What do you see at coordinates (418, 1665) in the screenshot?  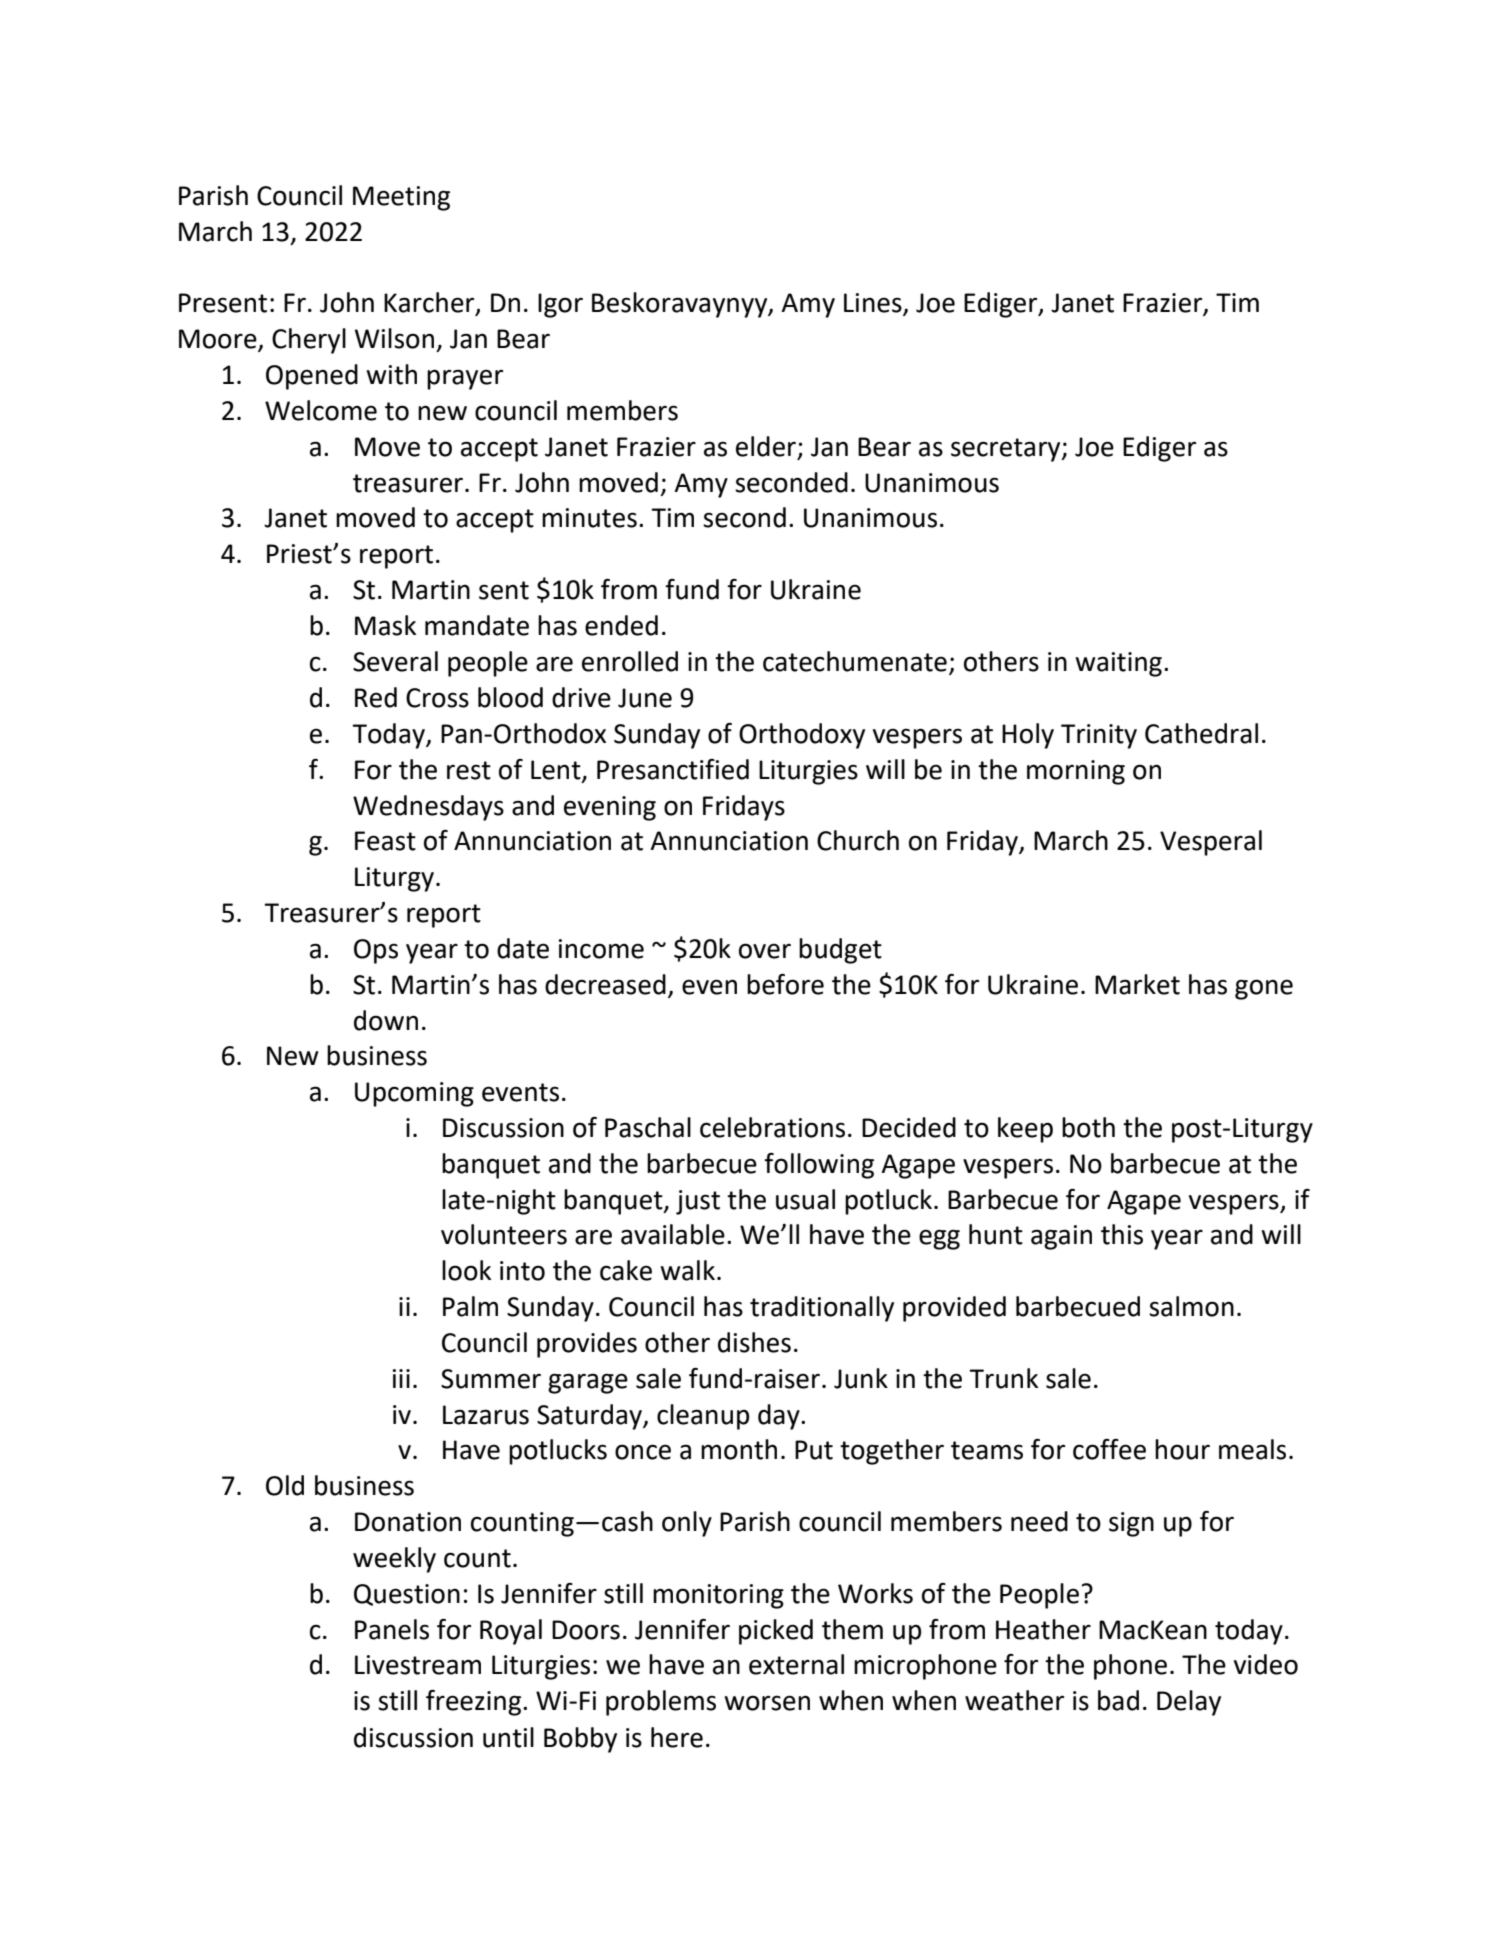 I see `Livestream` at bounding box center [418, 1665].
